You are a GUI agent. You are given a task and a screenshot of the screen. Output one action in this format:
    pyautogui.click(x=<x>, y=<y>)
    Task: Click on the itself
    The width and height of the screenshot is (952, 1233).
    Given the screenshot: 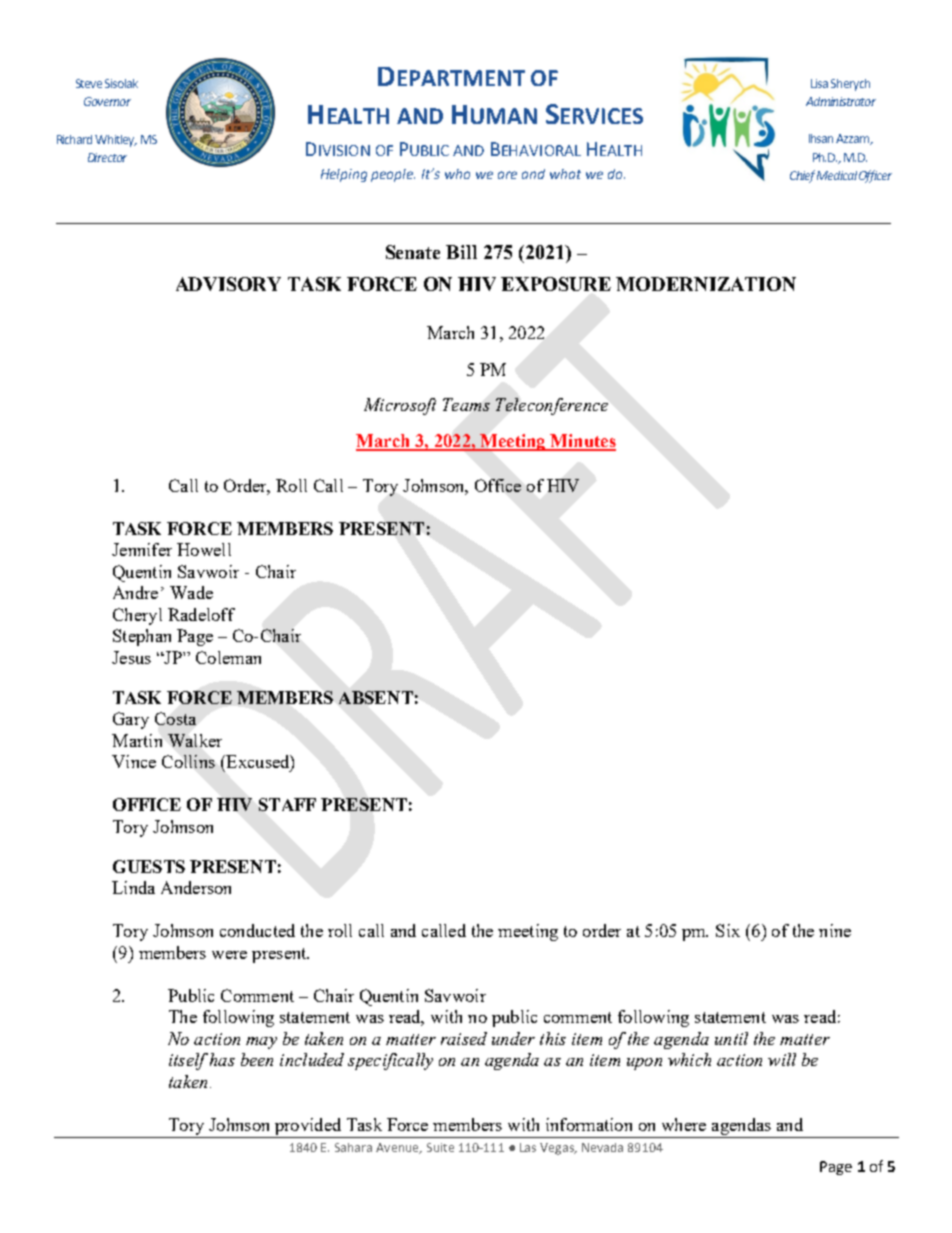 What is the action you would take?
    pyautogui.click(x=188, y=1061)
